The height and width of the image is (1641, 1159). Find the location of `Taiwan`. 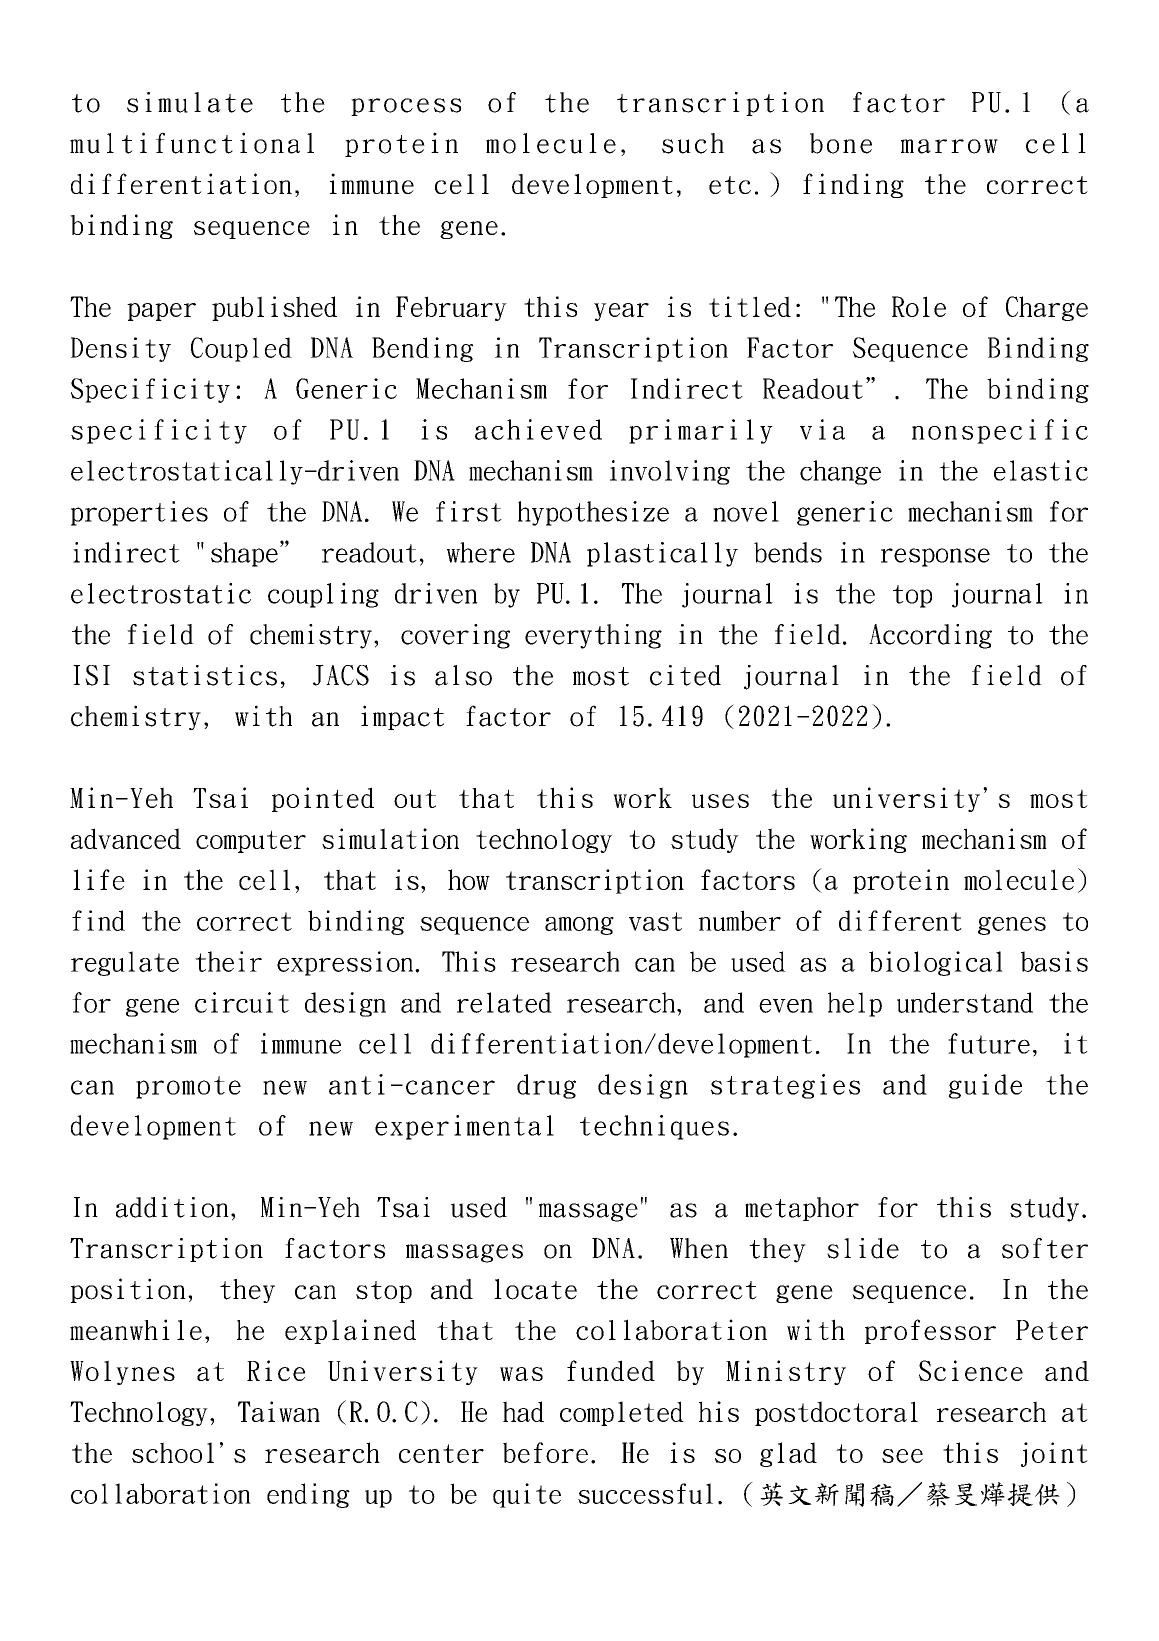

Taiwan is located at coordinates (279, 1411).
